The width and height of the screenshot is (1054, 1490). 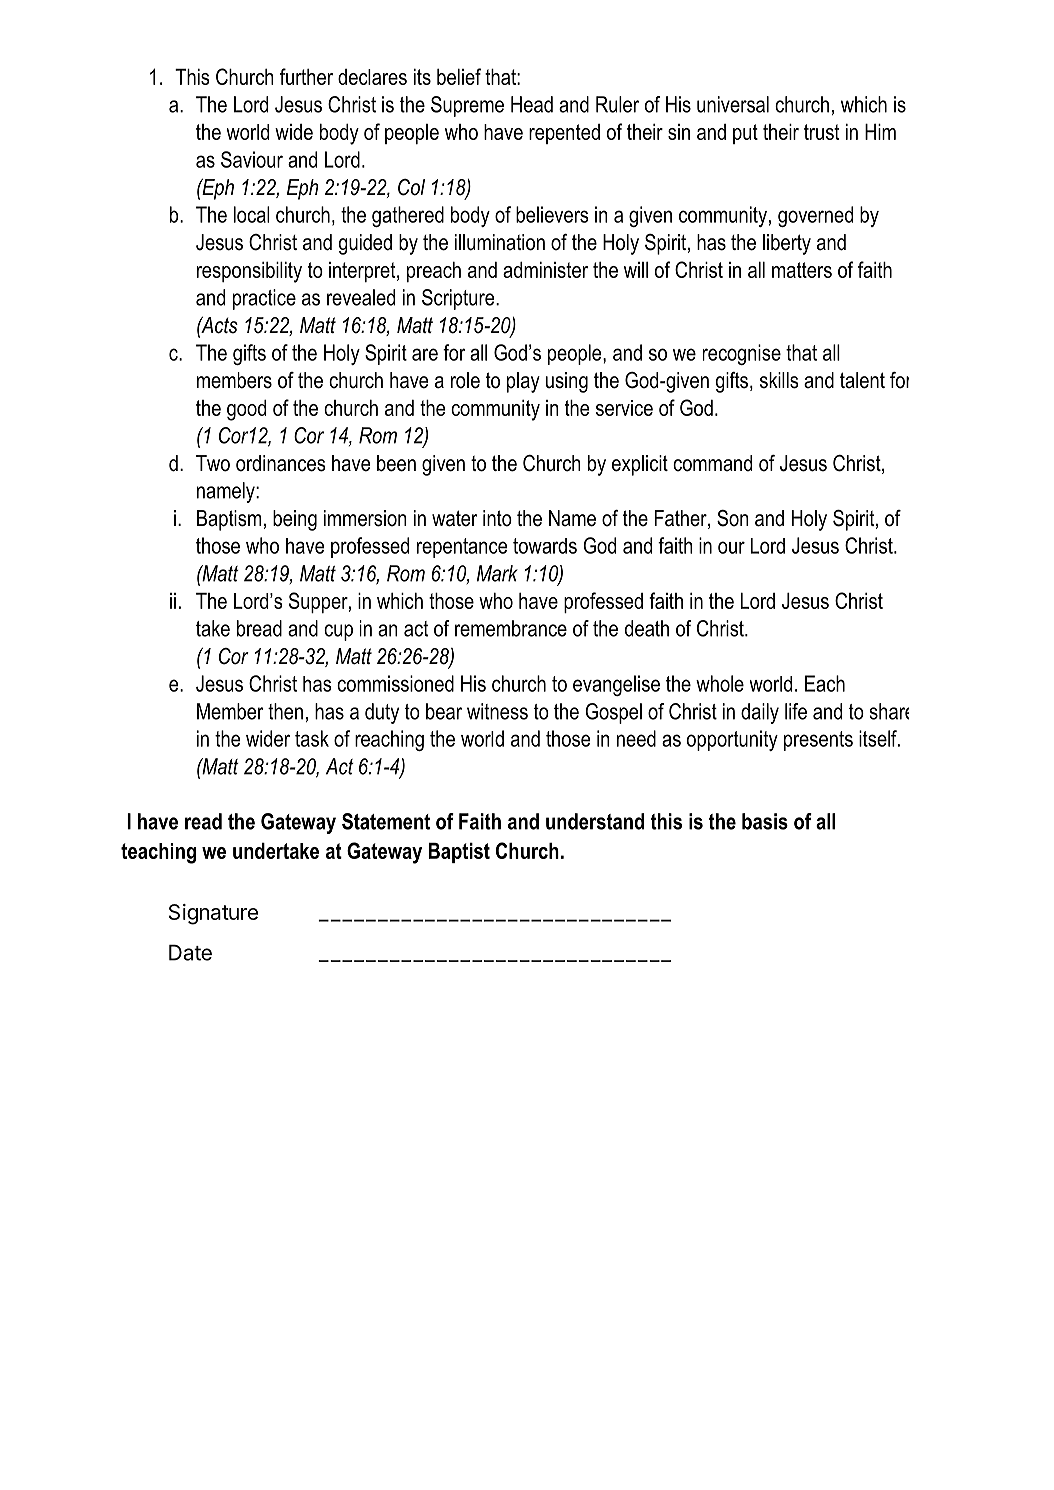 I want to click on Head, so click(x=532, y=104).
